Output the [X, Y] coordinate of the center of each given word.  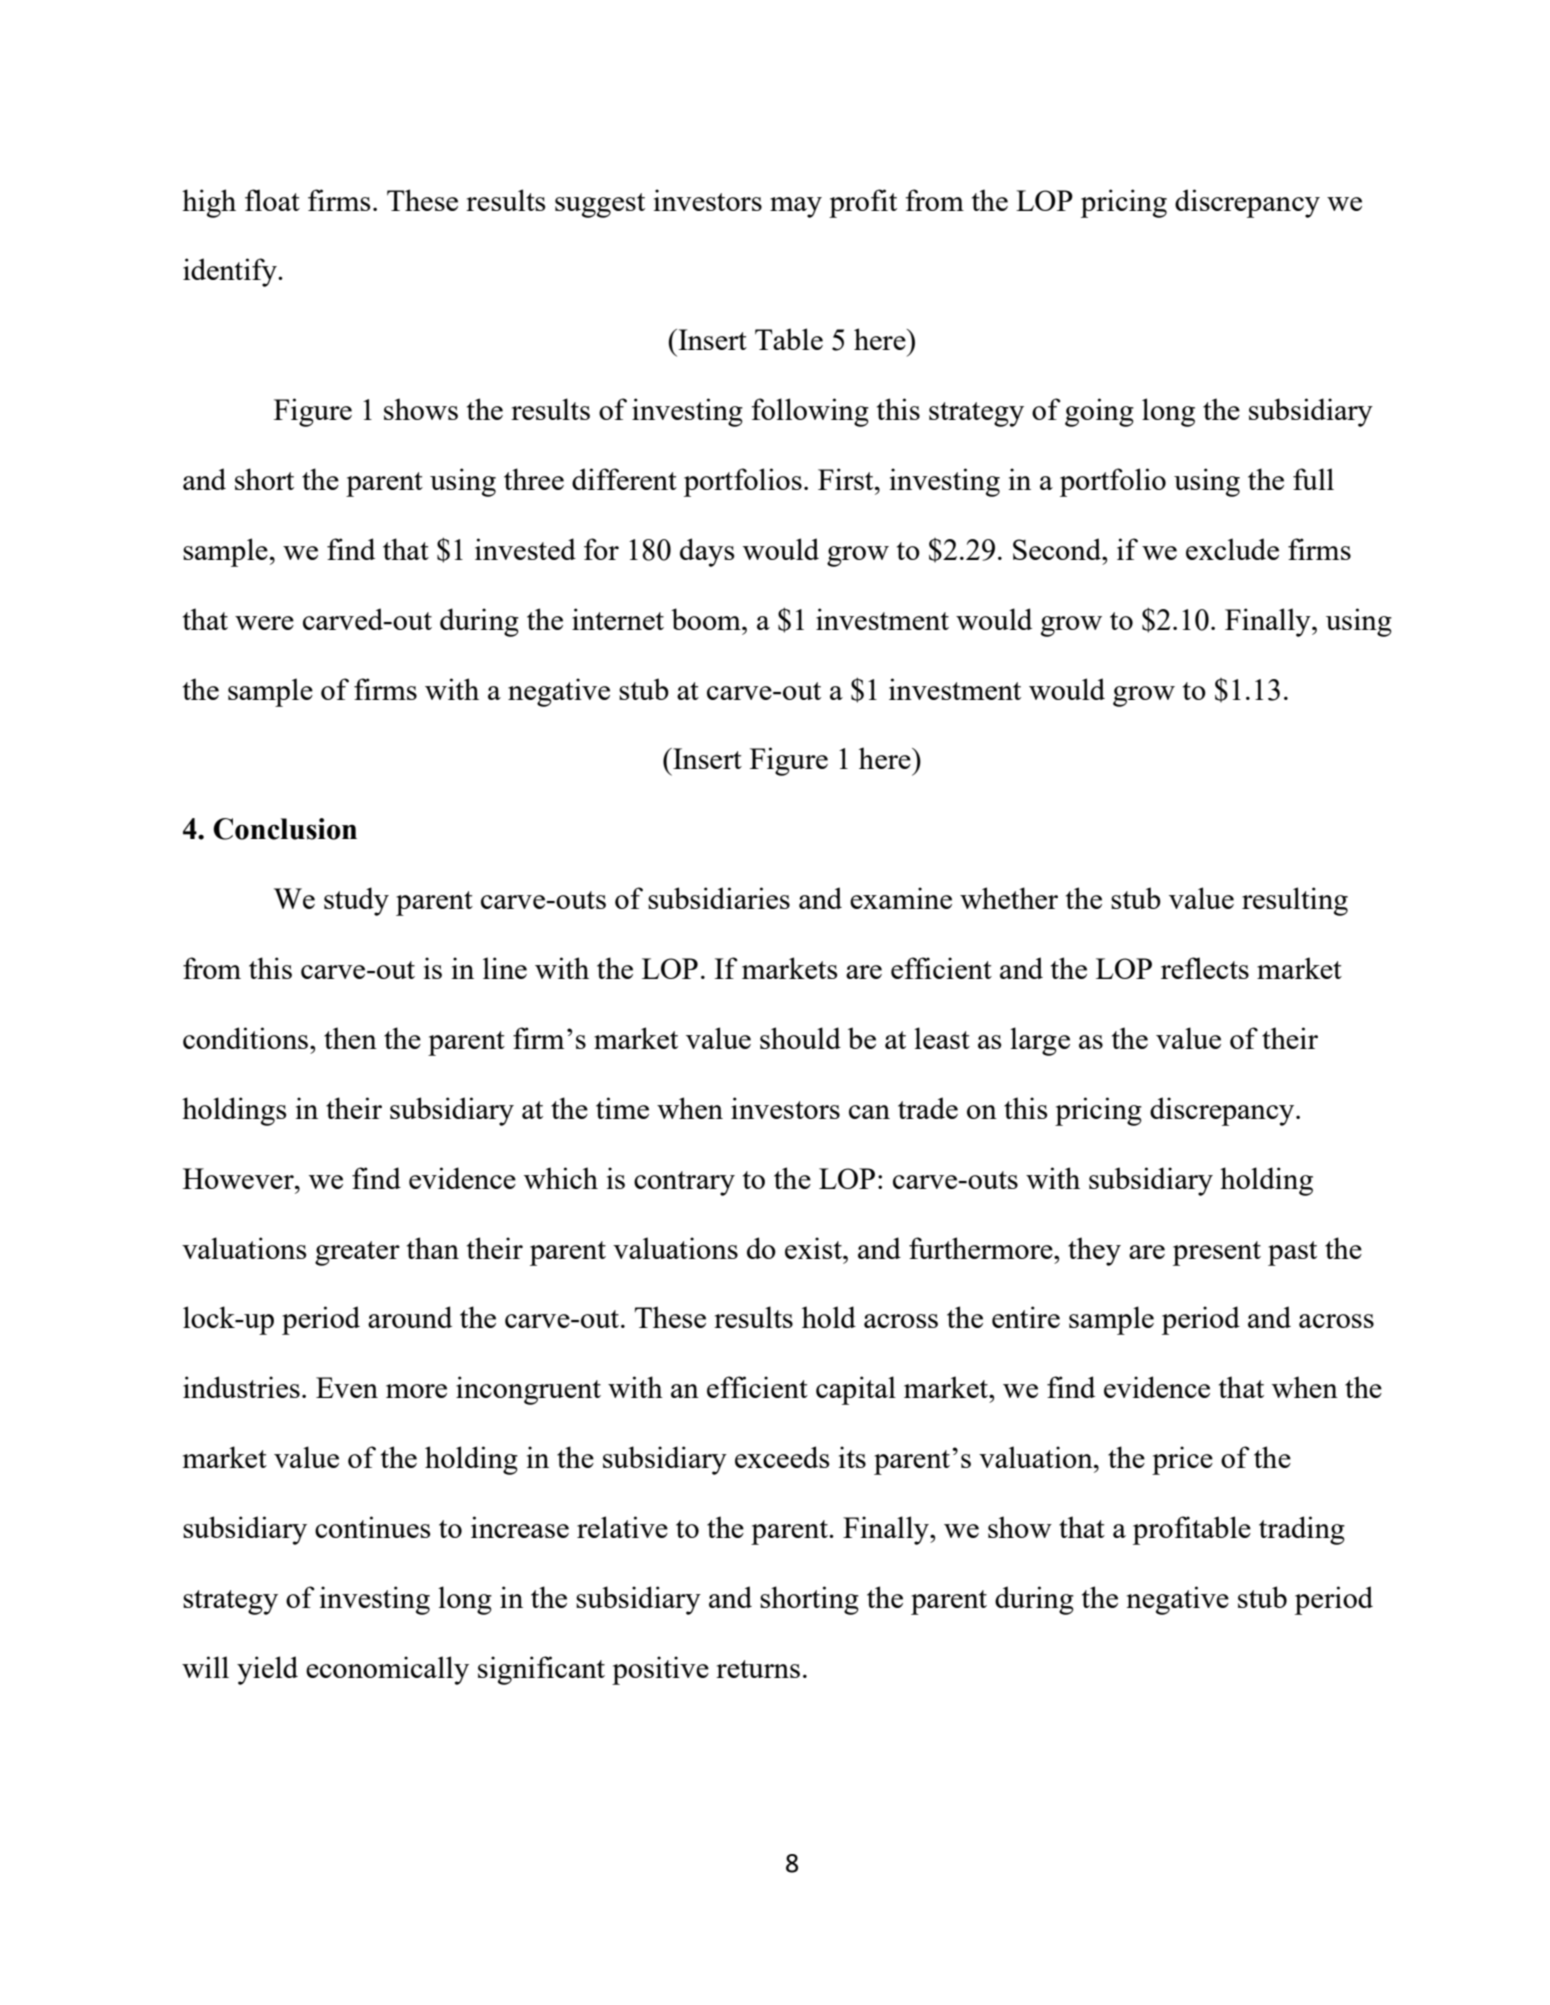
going [1099, 412]
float [272, 200]
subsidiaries [719, 898]
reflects [1205, 968]
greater [357, 1253]
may [796, 207]
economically [387, 1670]
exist [814, 1248]
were [264, 623]
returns [758, 1669]
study [356, 901]
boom [707, 619]
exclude [1232, 549]
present [1217, 1253]
